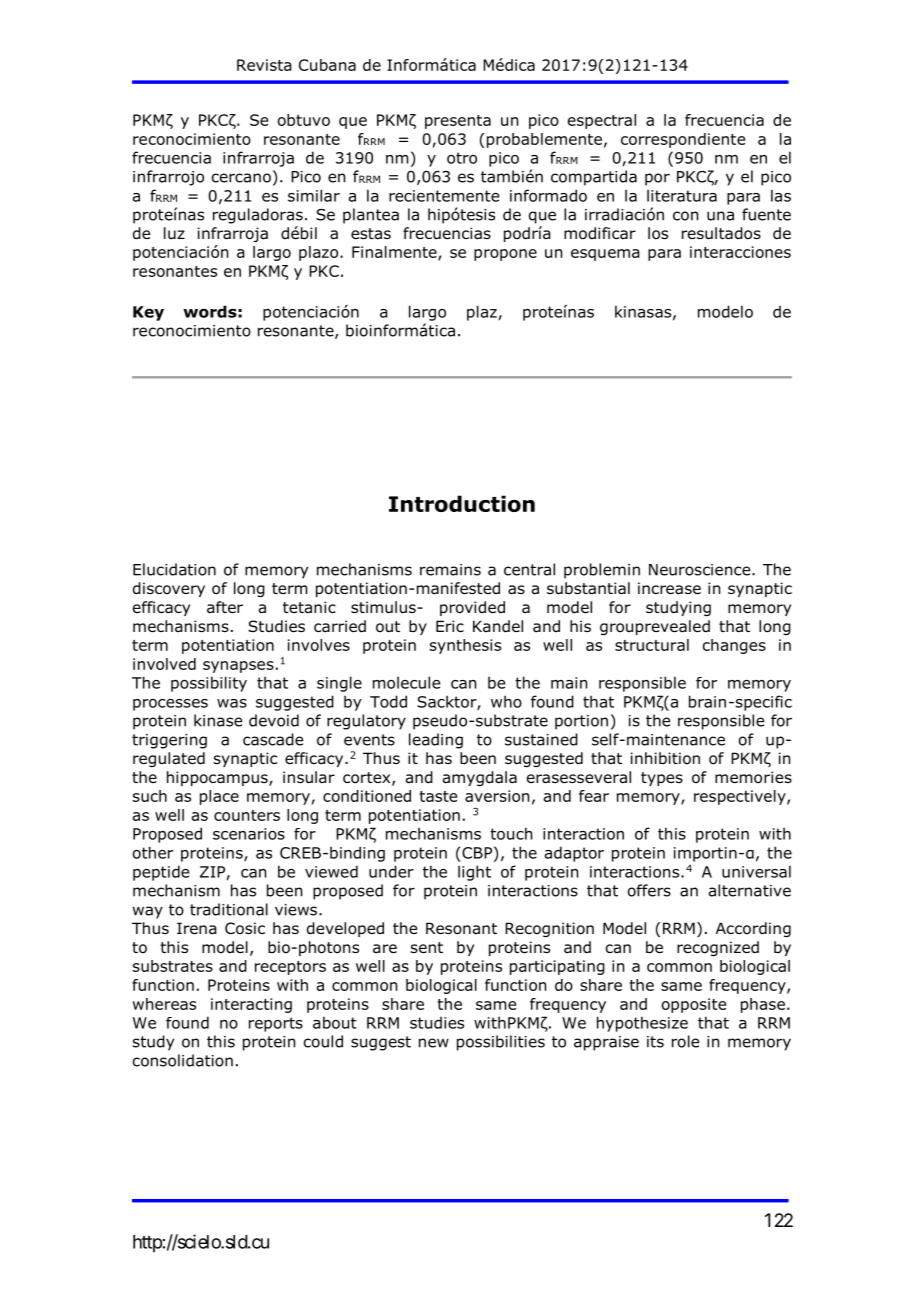 This image has width=924, height=1308. What do you see at coordinates (264, 65) in the image?
I see `Revista` at bounding box center [264, 65].
